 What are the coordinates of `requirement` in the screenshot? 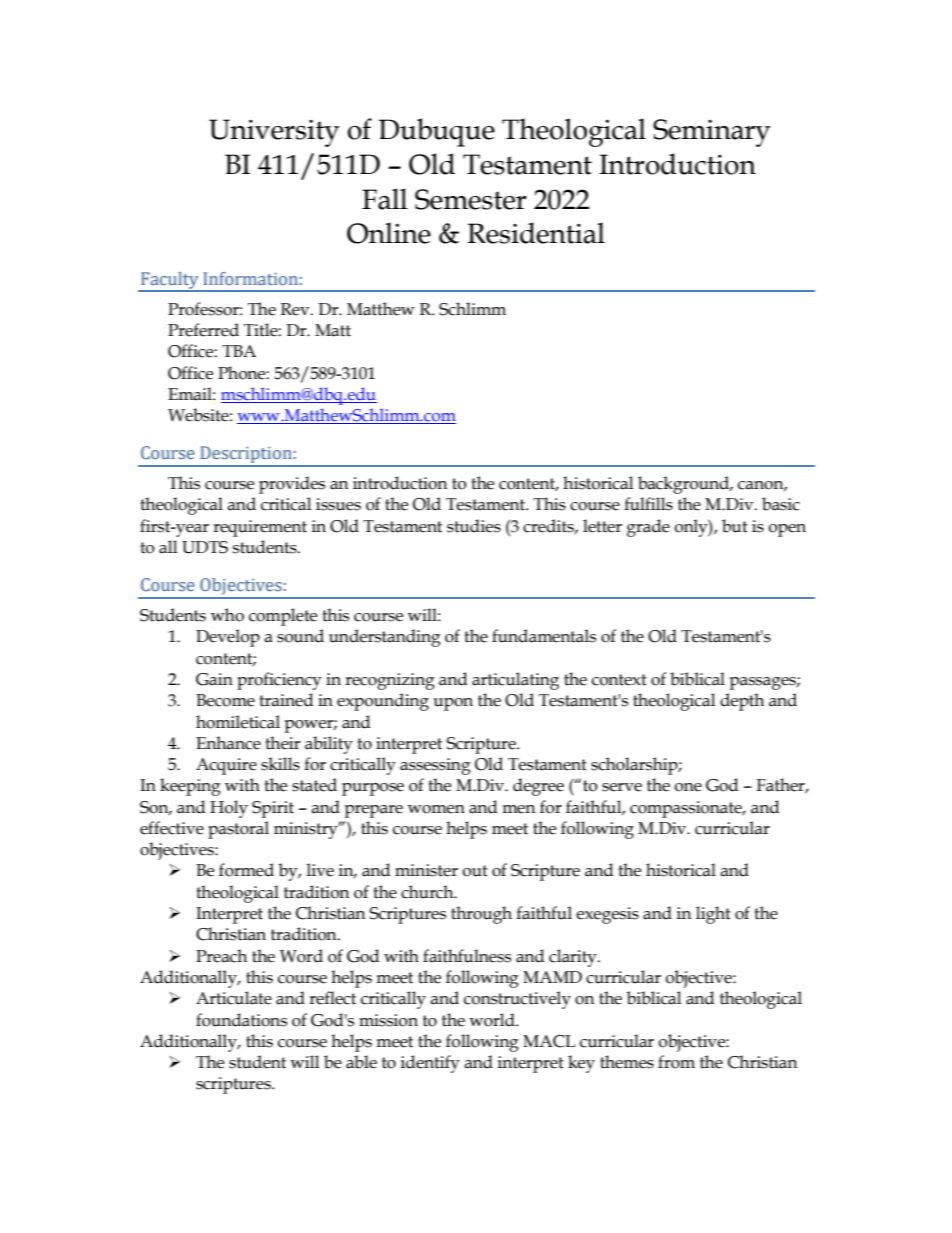 It's located at (260, 528).
